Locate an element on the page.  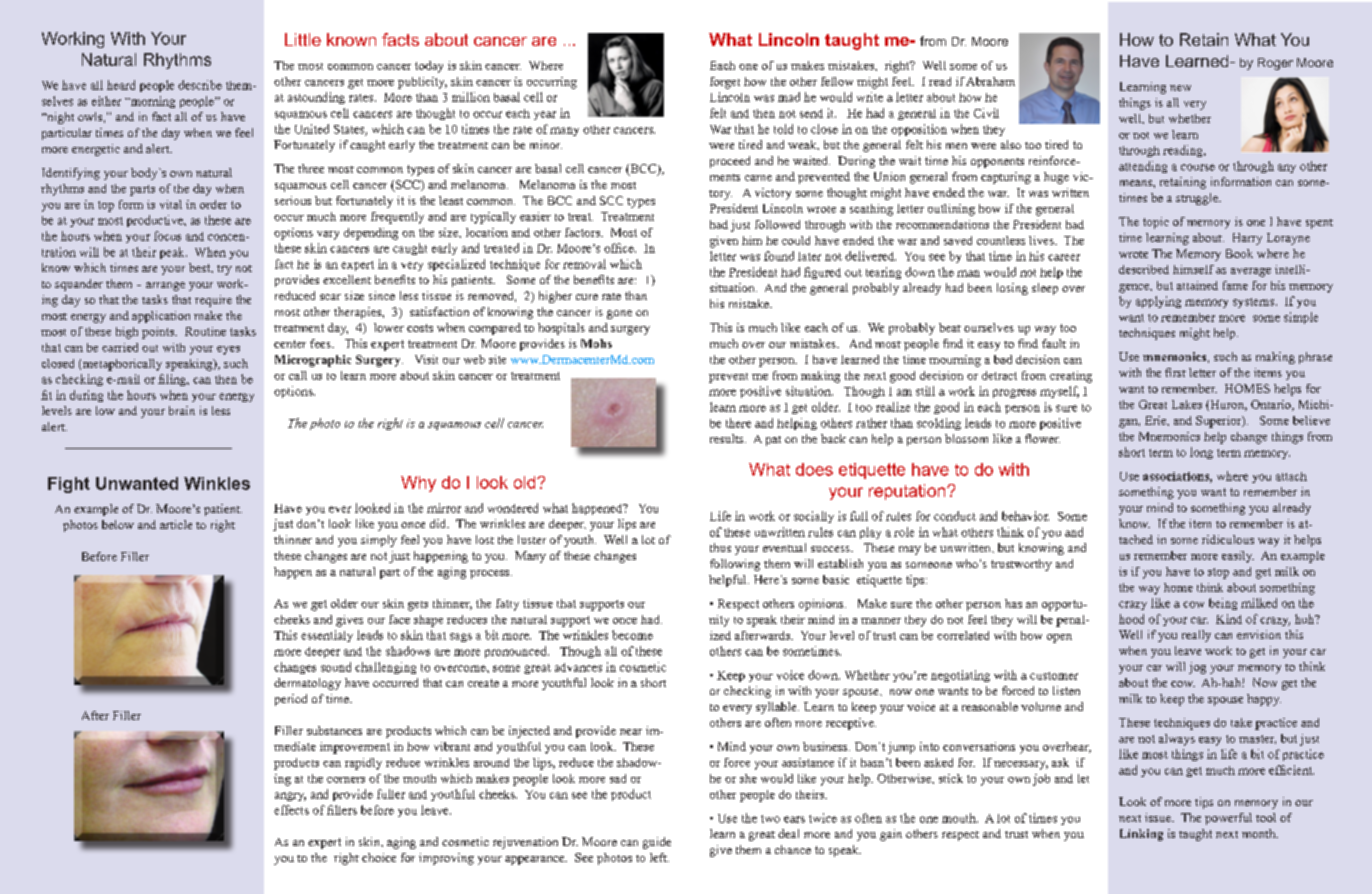
guide is located at coordinates (657, 843).
